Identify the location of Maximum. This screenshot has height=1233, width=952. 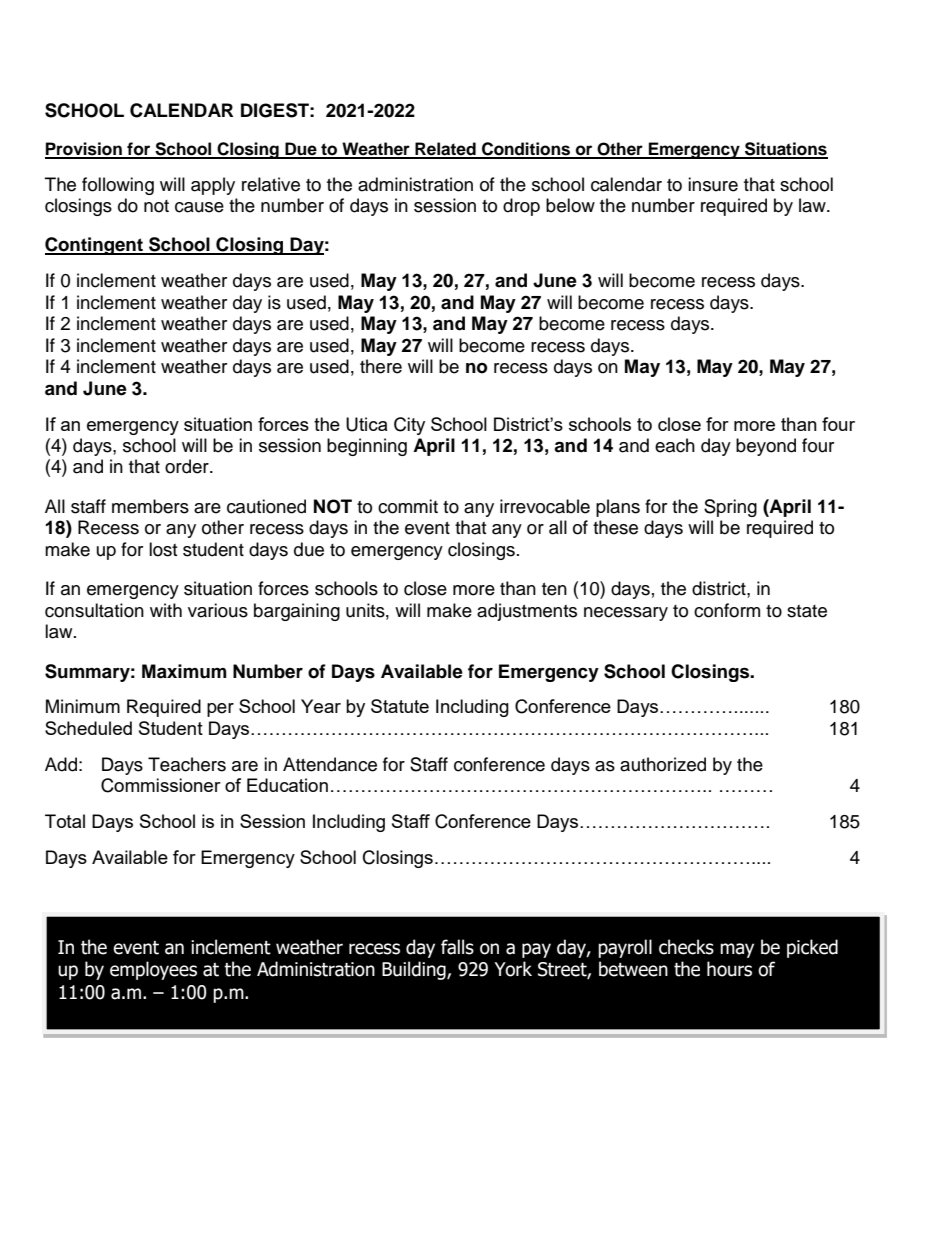
(184, 671).
